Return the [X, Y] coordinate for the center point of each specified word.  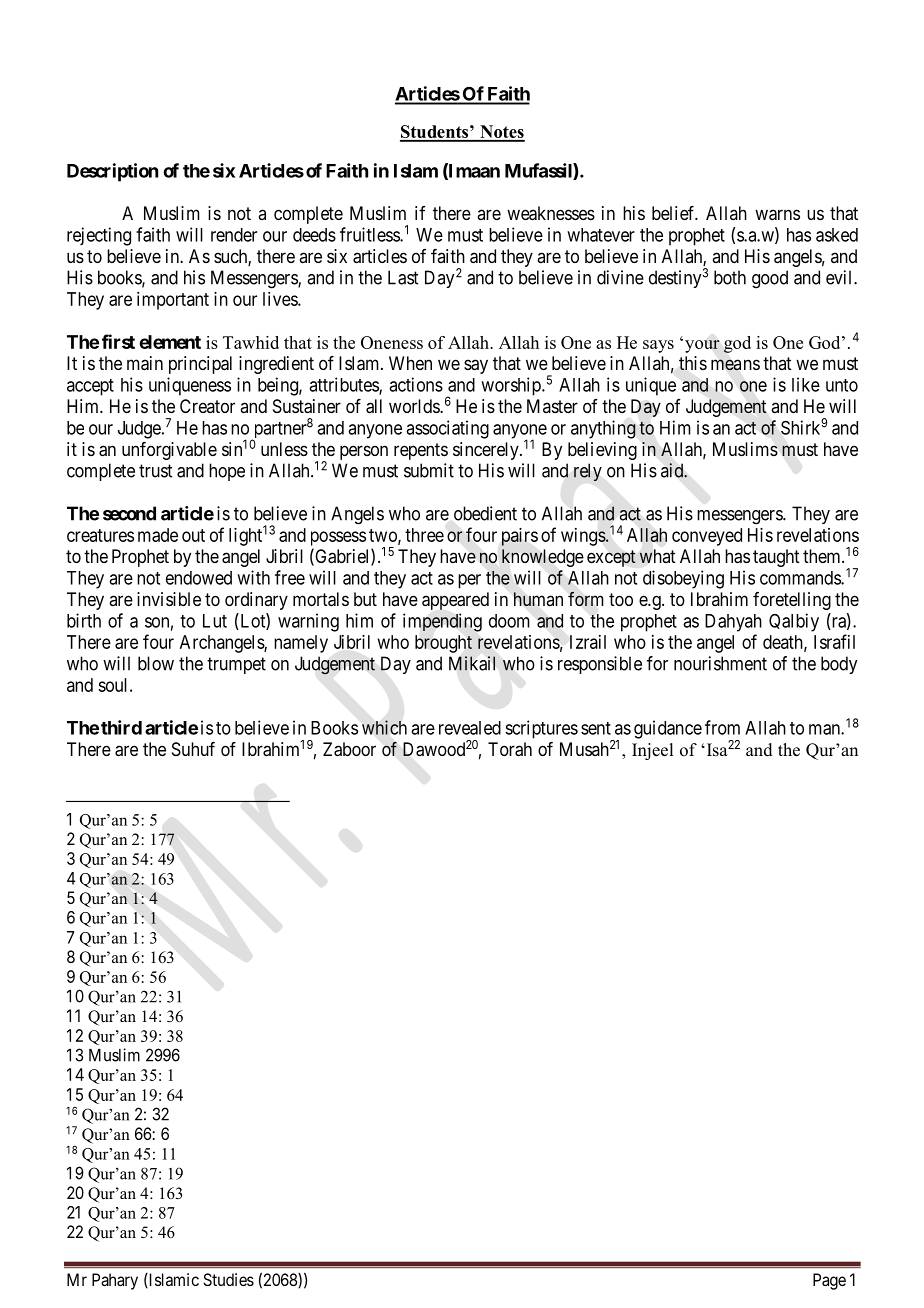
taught [776, 558]
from [722, 727]
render [234, 235]
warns [777, 215]
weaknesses [551, 213]
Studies [228, 1279]
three [424, 535]
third [121, 727]
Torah [510, 749]
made [158, 535]
